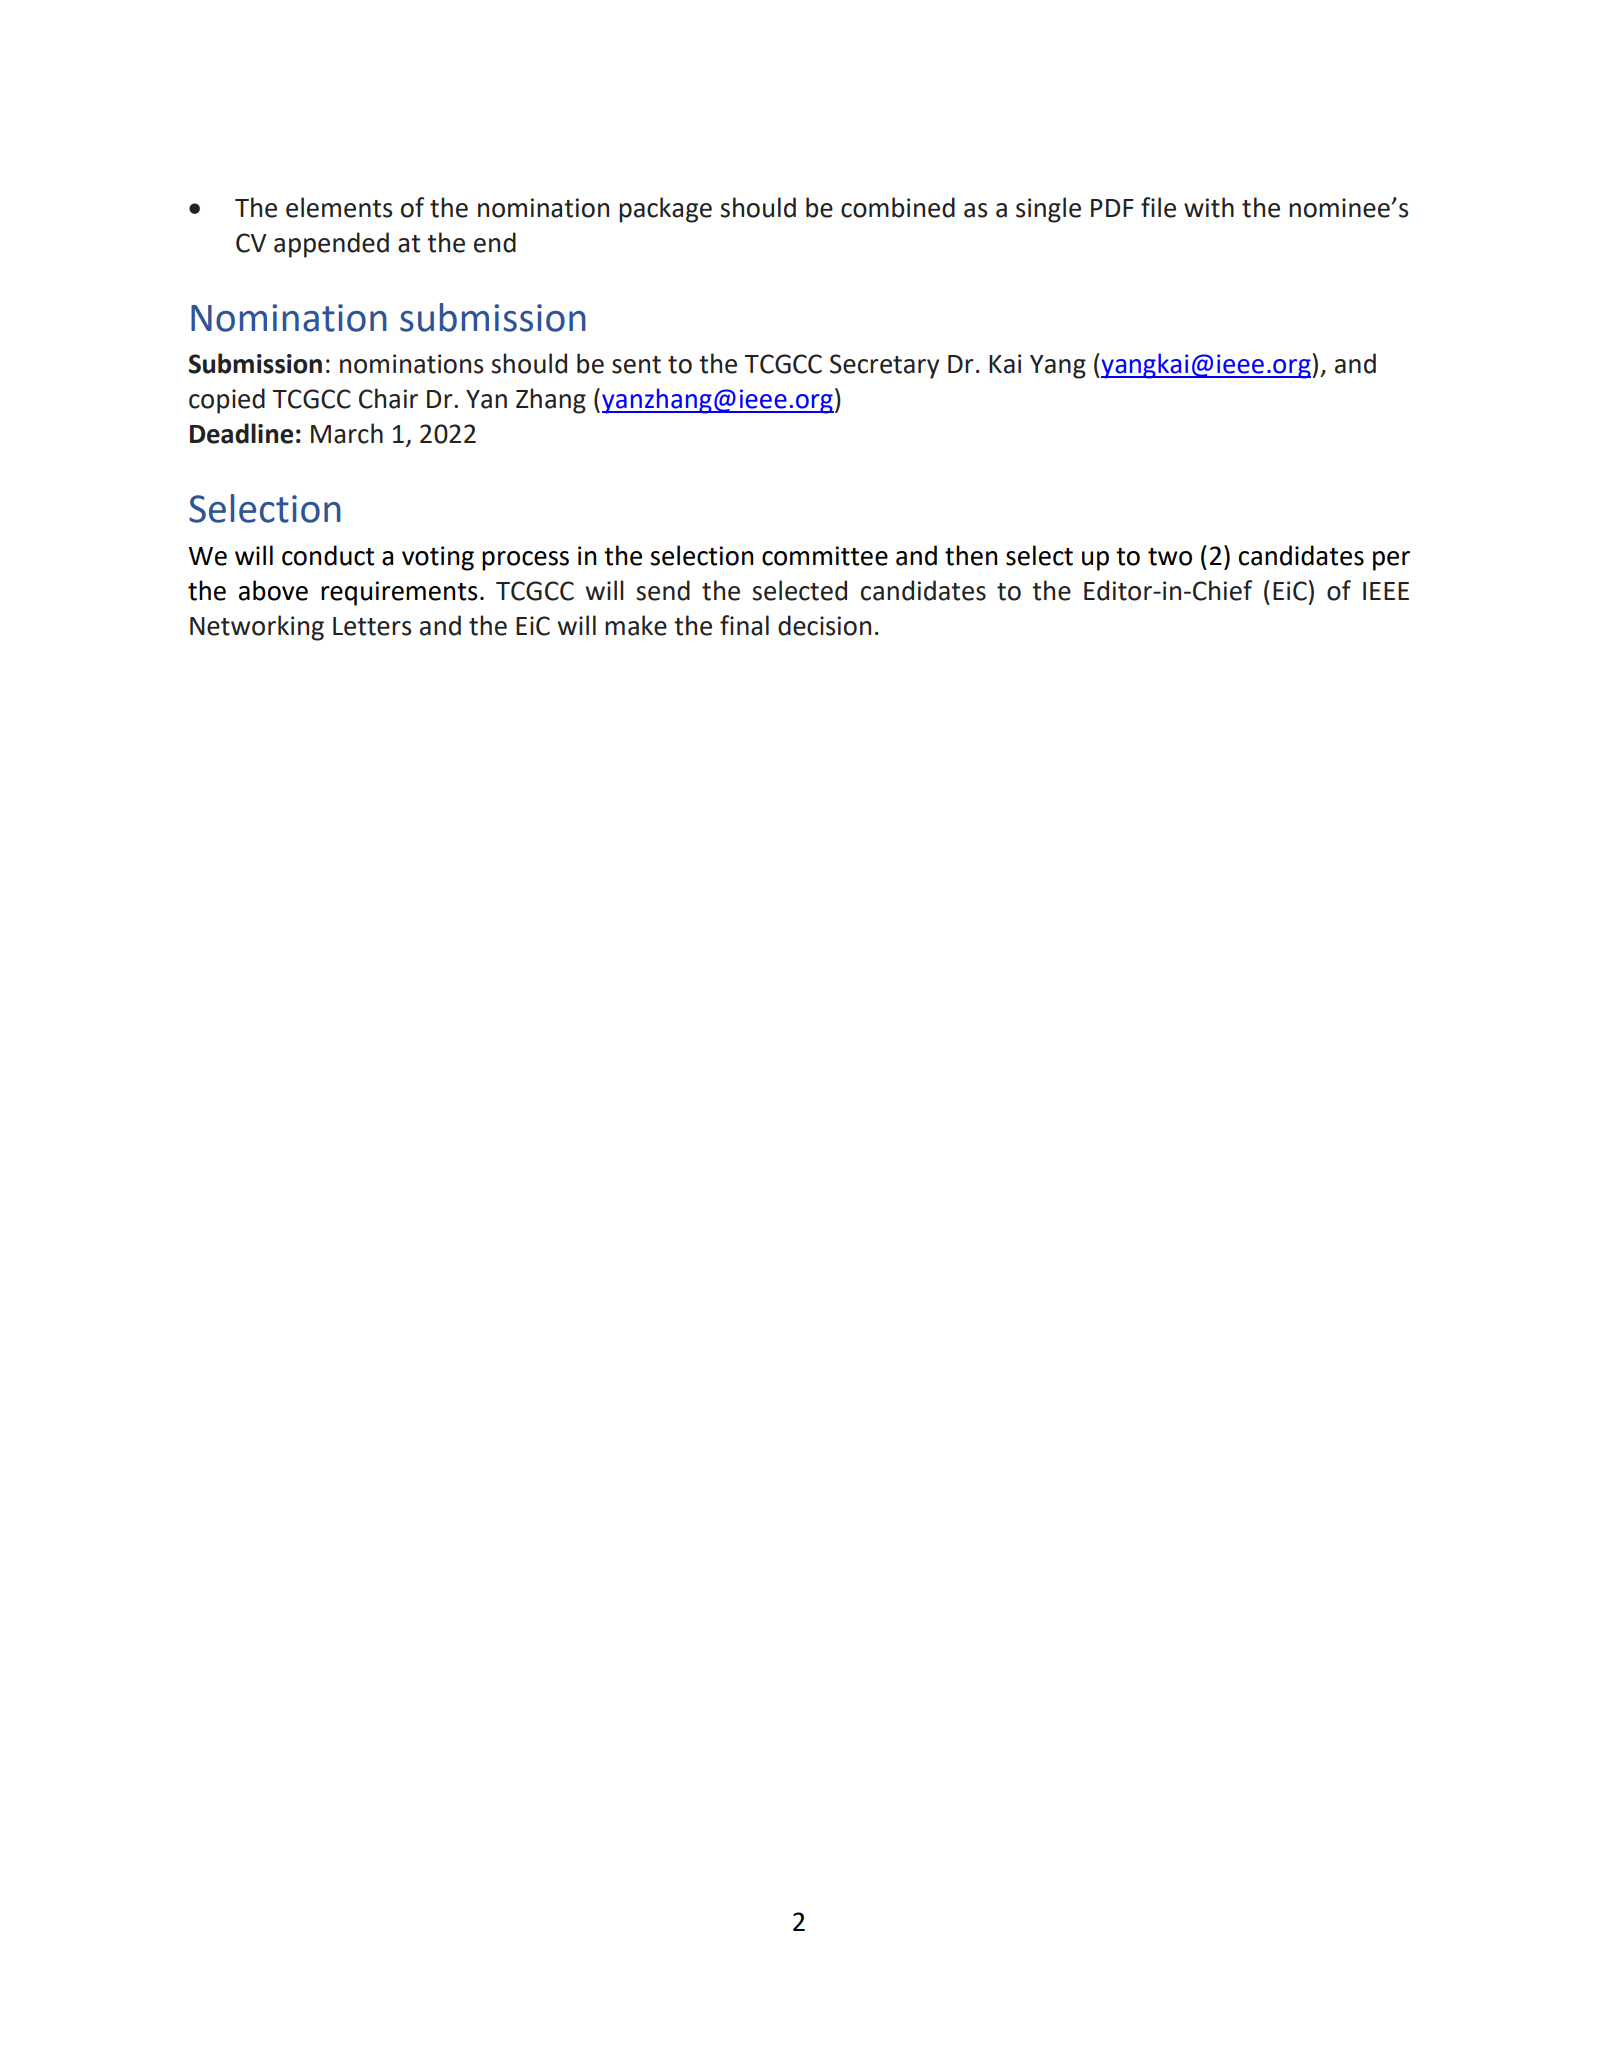 This page has height=2068, width=1598. I want to click on conduct, so click(328, 555).
